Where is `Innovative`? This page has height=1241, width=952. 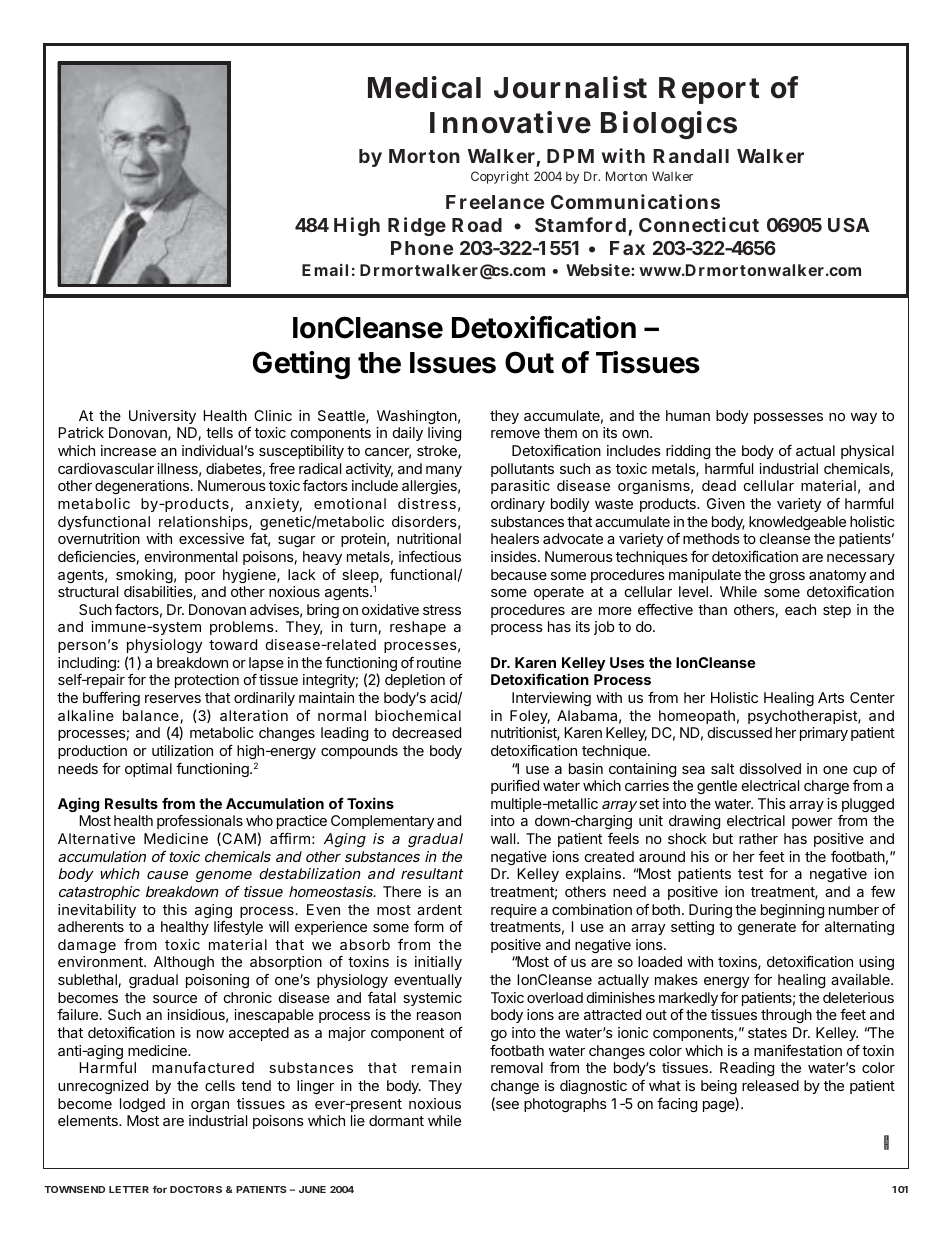
Innovative is located at coordinates (510, 122).
